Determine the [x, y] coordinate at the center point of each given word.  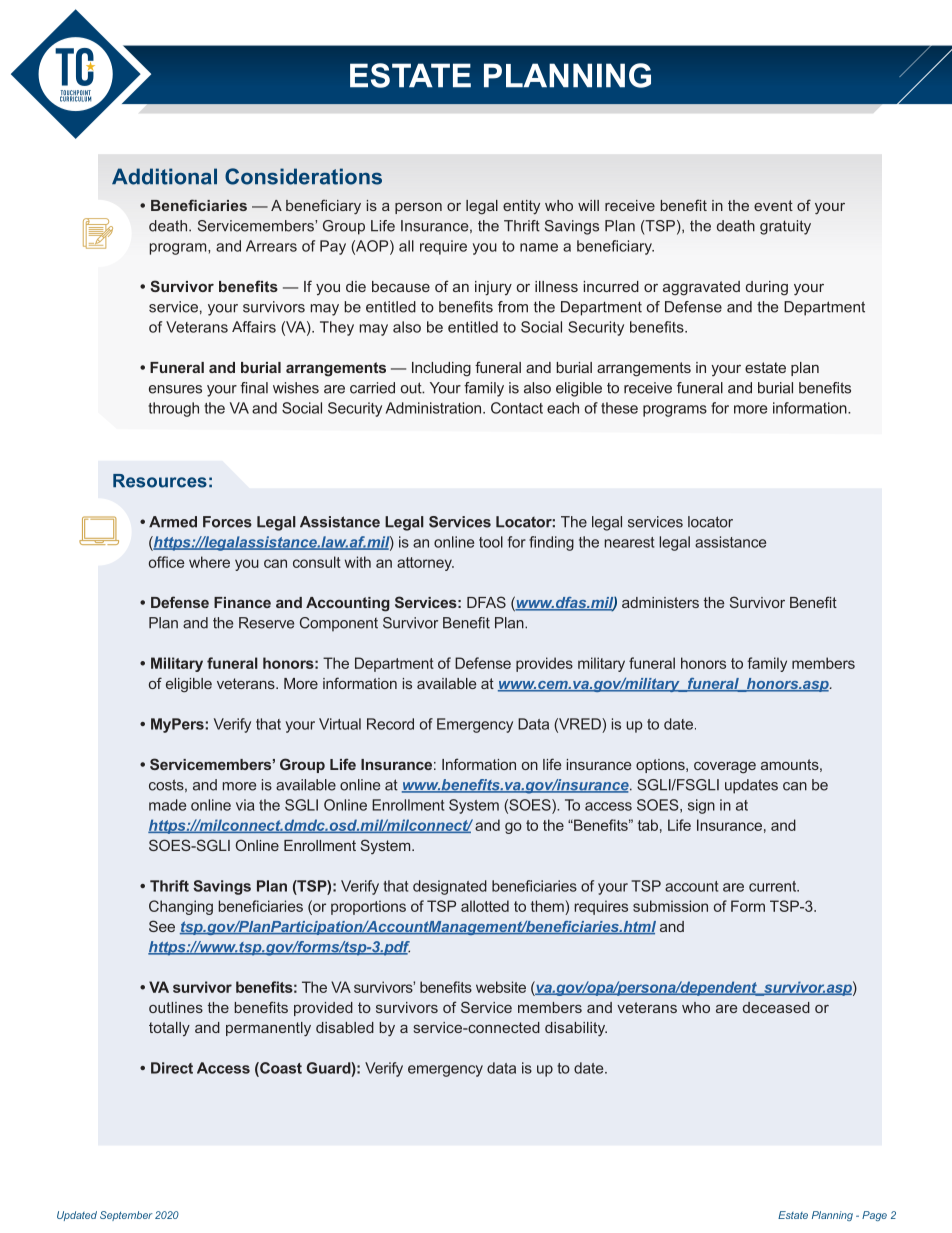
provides [544, 664]
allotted [485, 906]
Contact [517, 408]
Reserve [266, 623]
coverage [725, 768]
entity [521, 207]
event [773, 205]
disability [576, 1029]
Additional [164, 176]
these [619, 408]
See [162, 926]
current [774, 886]
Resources [160, 481]
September [126, 1216]
